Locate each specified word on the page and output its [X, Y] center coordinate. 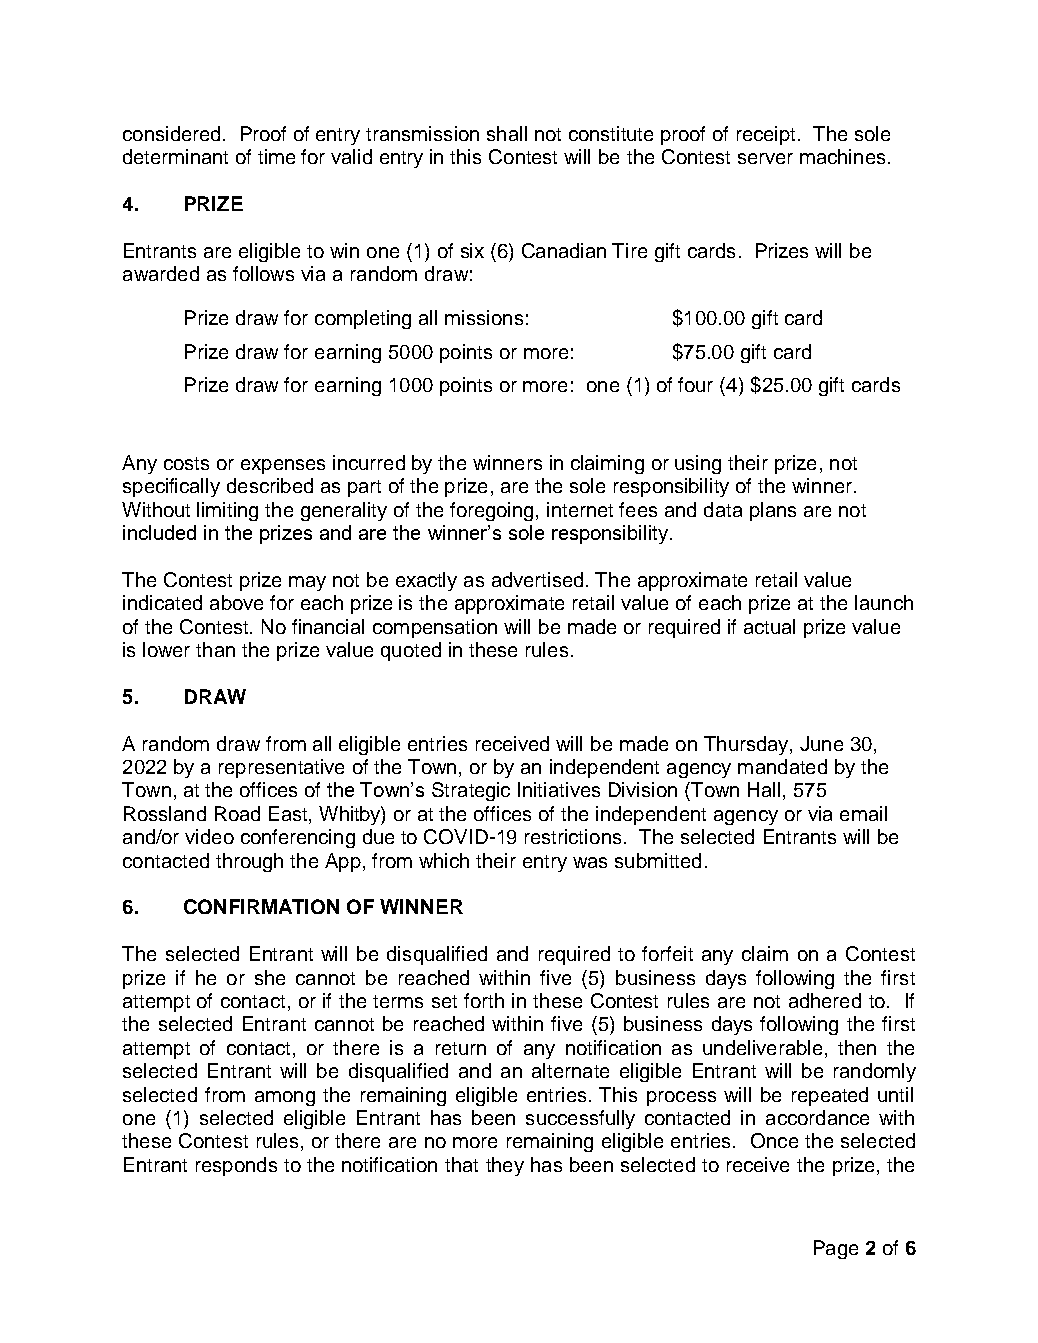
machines [842, 156]
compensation [435, 628]
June [821, 743]
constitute [611, 133]
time [276, 156]
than [215, 649]
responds [236, 1166]
